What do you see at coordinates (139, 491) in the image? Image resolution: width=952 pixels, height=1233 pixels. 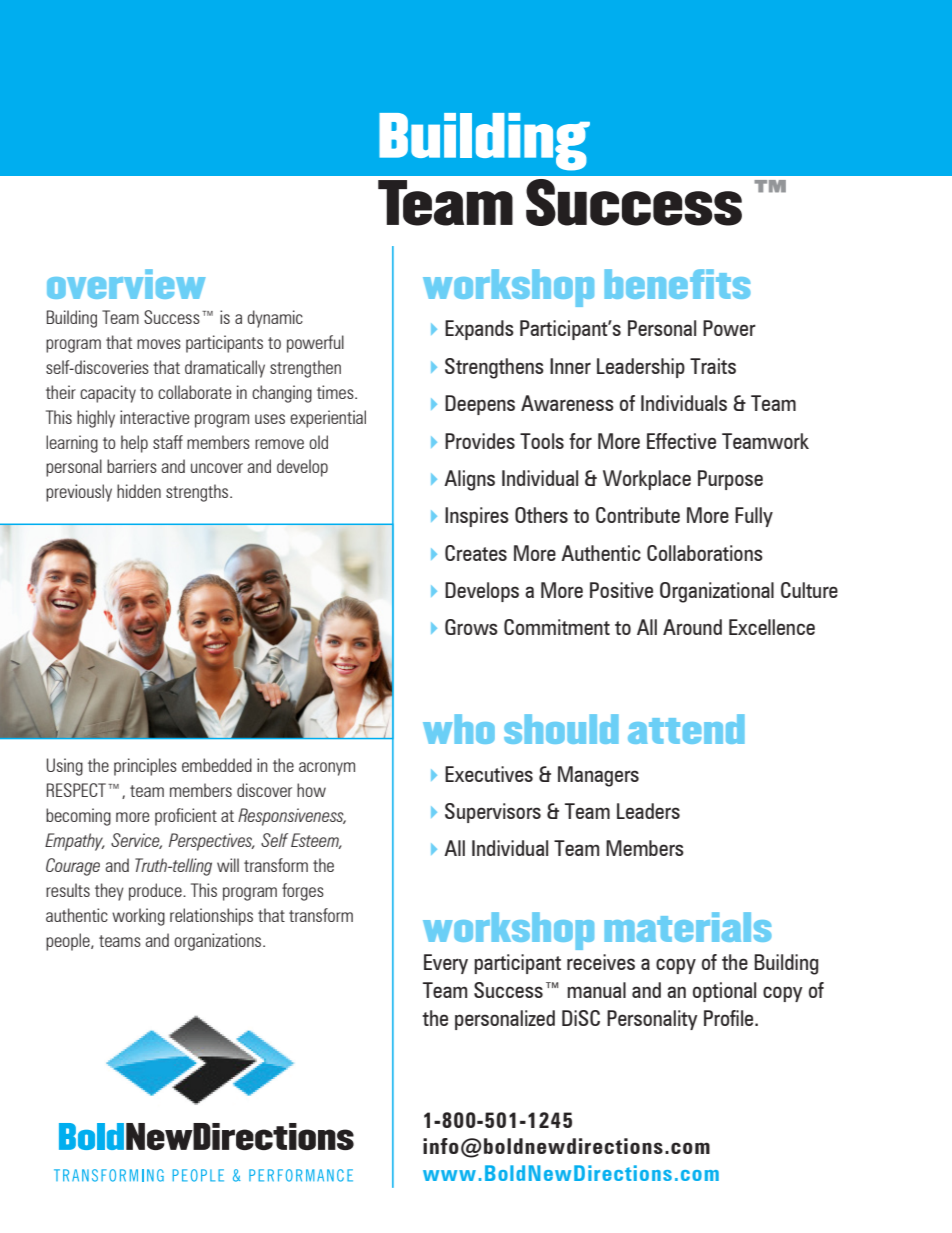 I see `hidden` at bounding box center [139, 491].
